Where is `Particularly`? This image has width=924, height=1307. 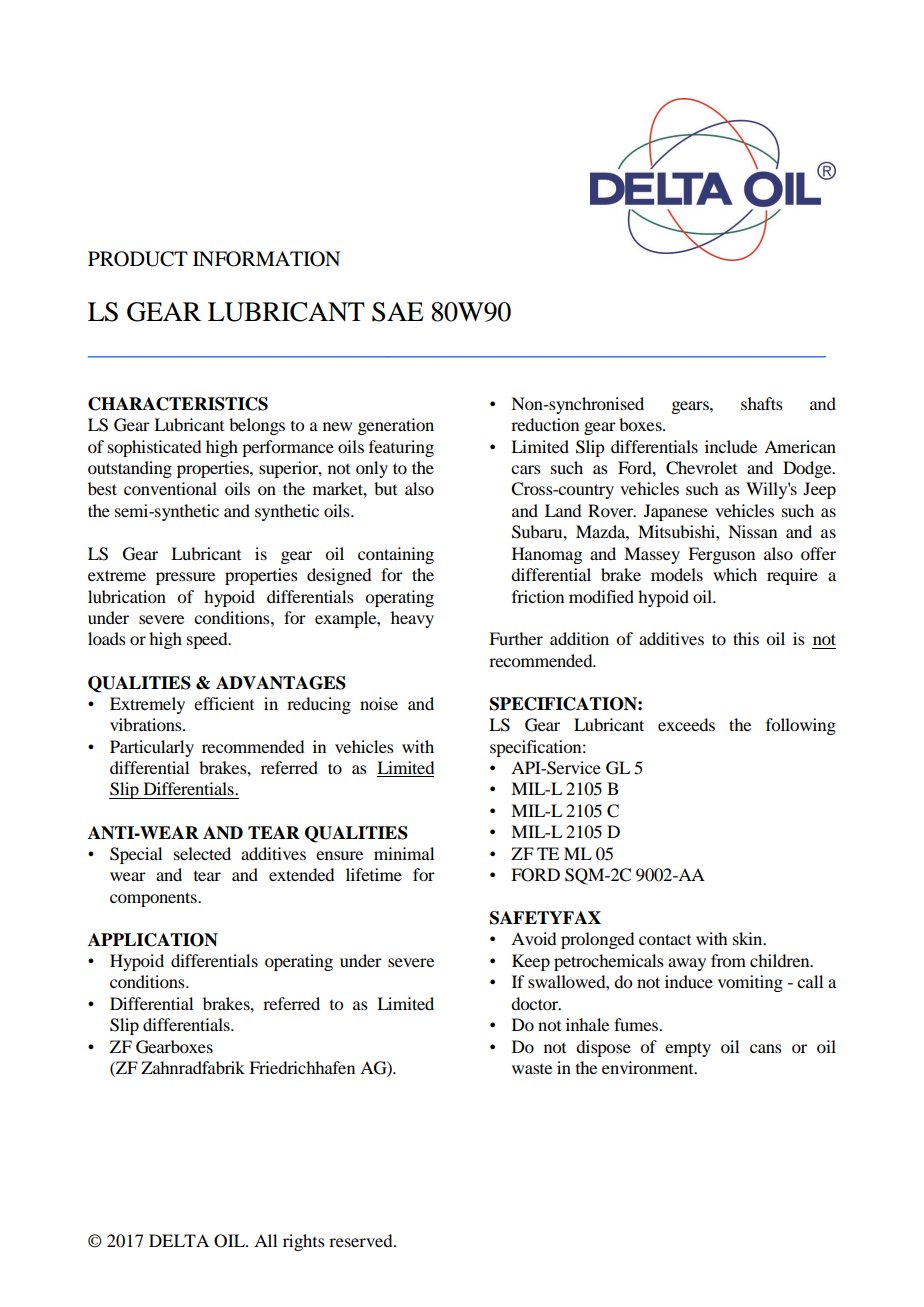
Particularly is located at coordinates (152, 748).
